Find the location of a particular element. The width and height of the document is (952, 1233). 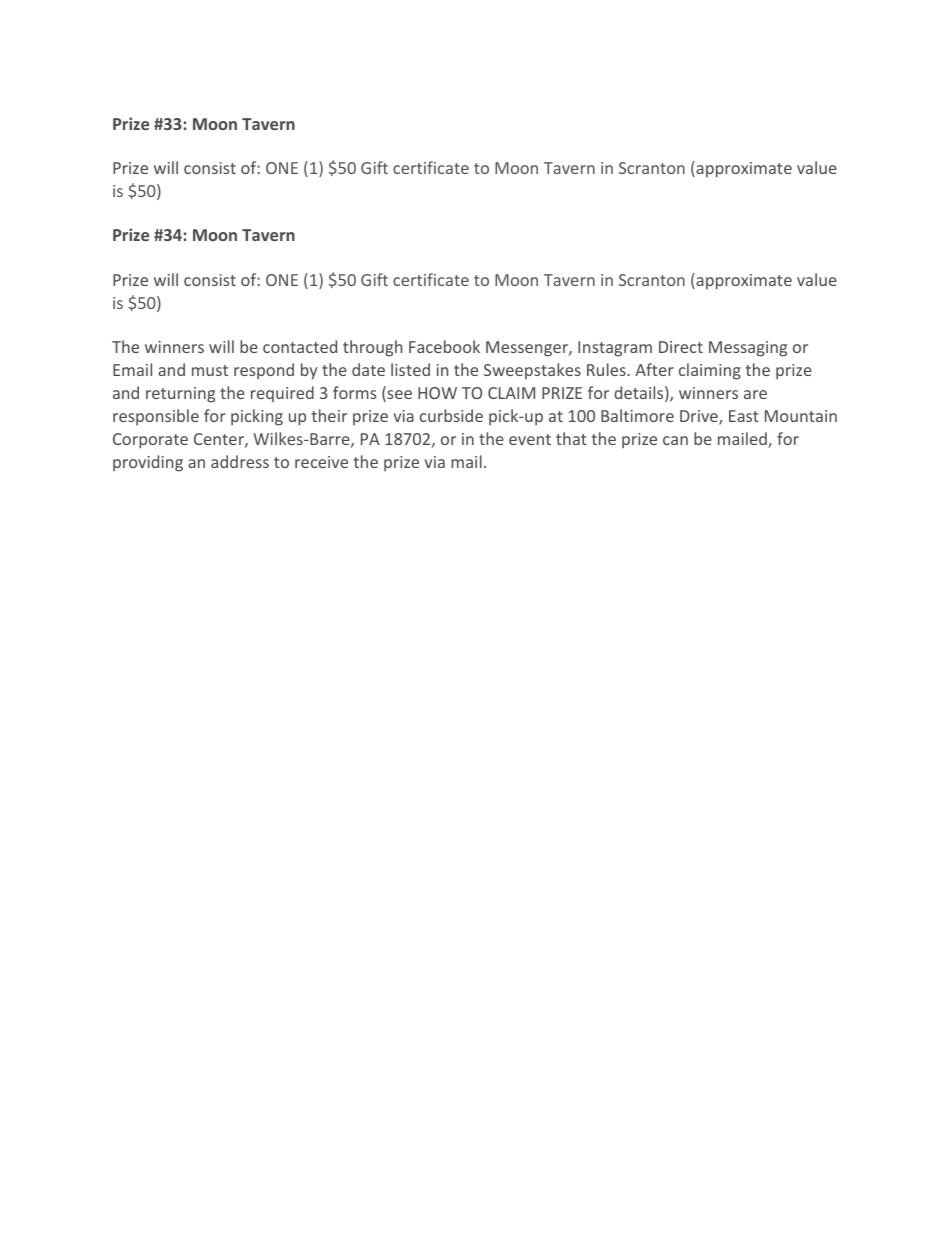

address is located at coordinates (240, 461).
